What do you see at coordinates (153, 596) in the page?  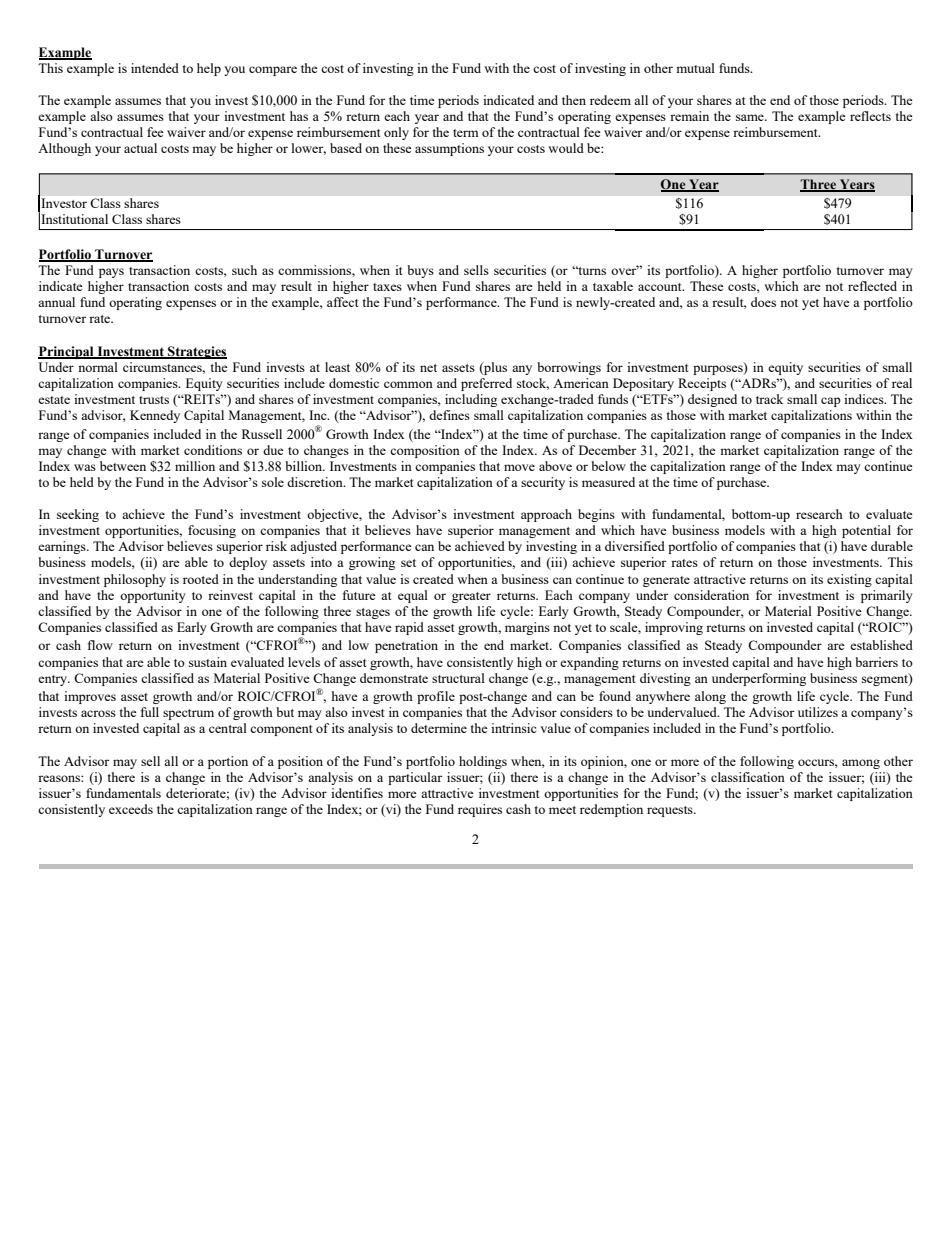 I see `opportunity` at bounding box center [153, 596].
